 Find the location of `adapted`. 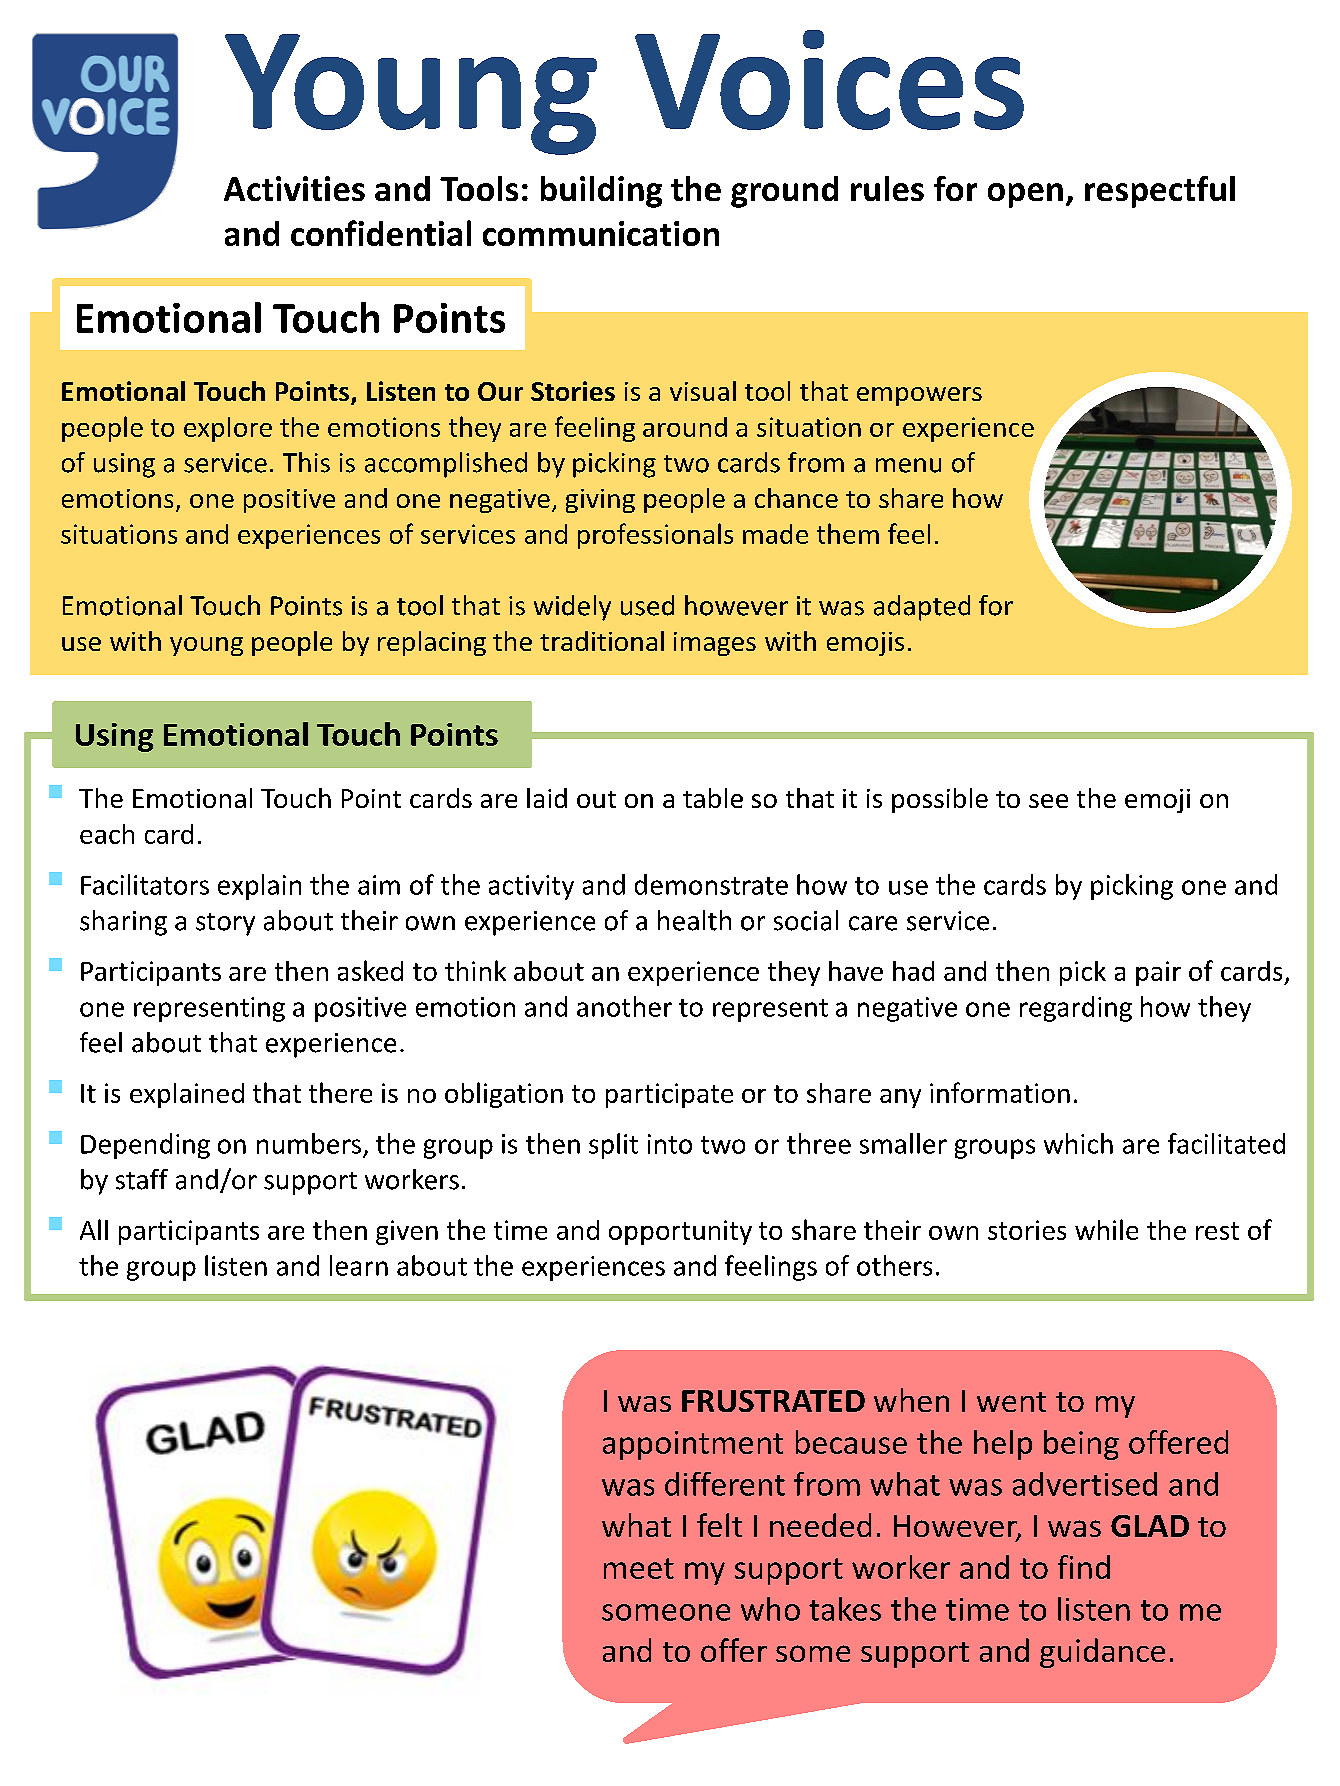

adapted is located at coordinates (922, 608).
